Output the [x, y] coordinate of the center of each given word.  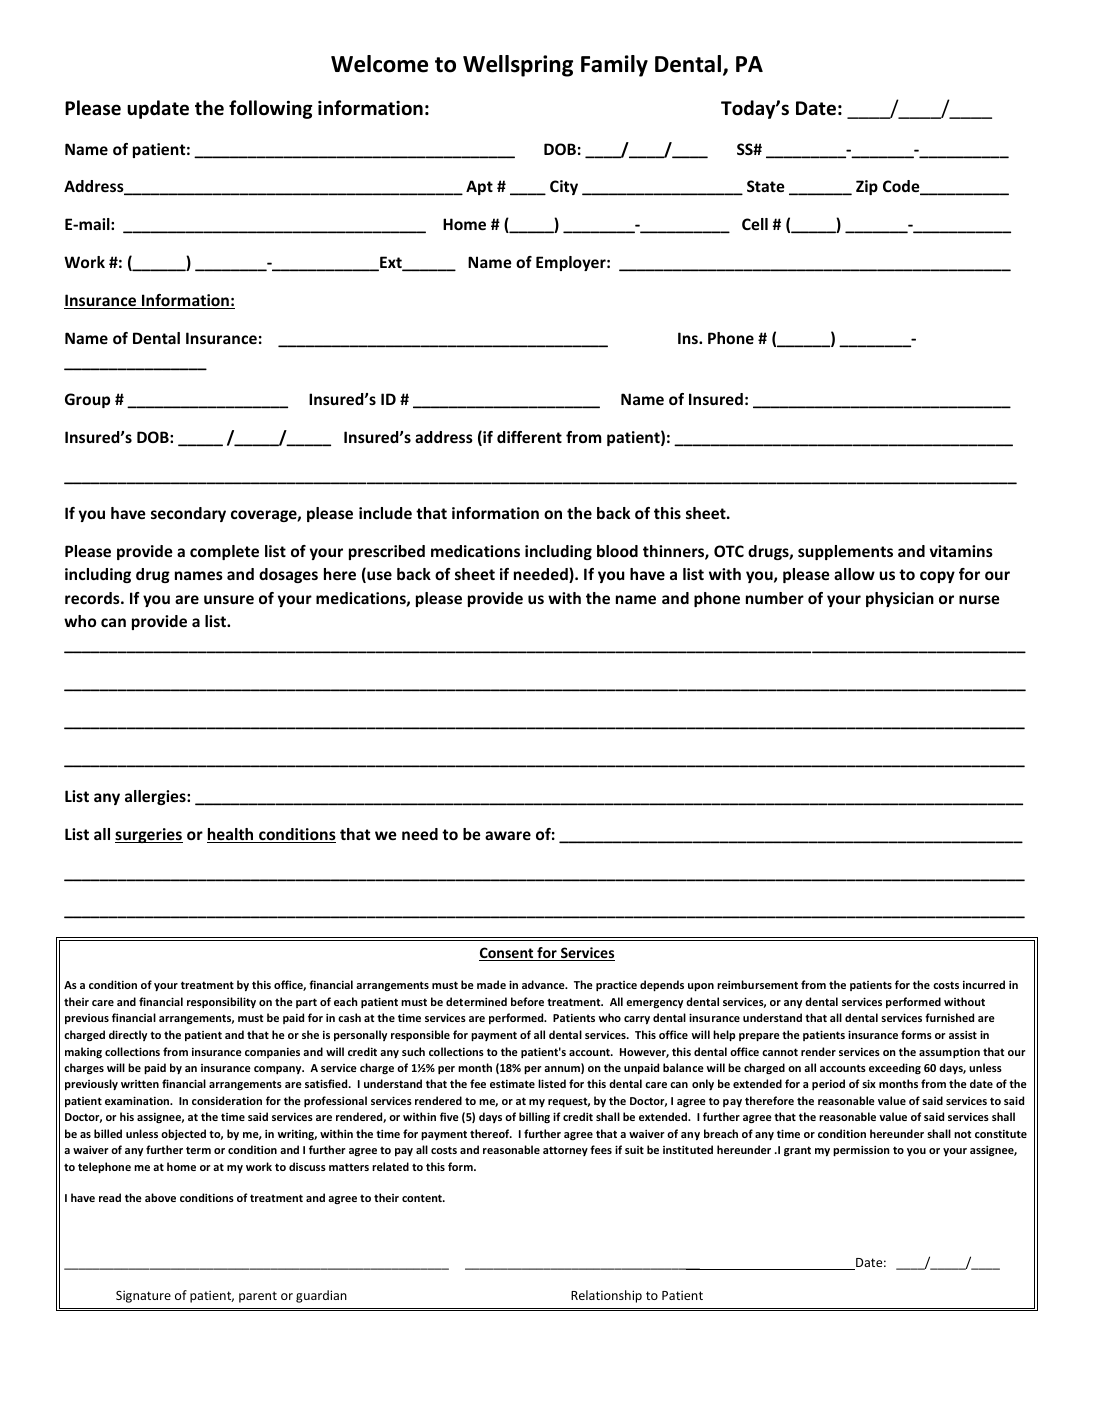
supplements [845, 552]
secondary [188, 514]
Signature [143, 1296]
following [270, 109]
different [529, 437]
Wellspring [518, 66]
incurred [984, 984]
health [231, 835]
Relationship [606, 1296]
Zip [867, 187]
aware [508, 835]
